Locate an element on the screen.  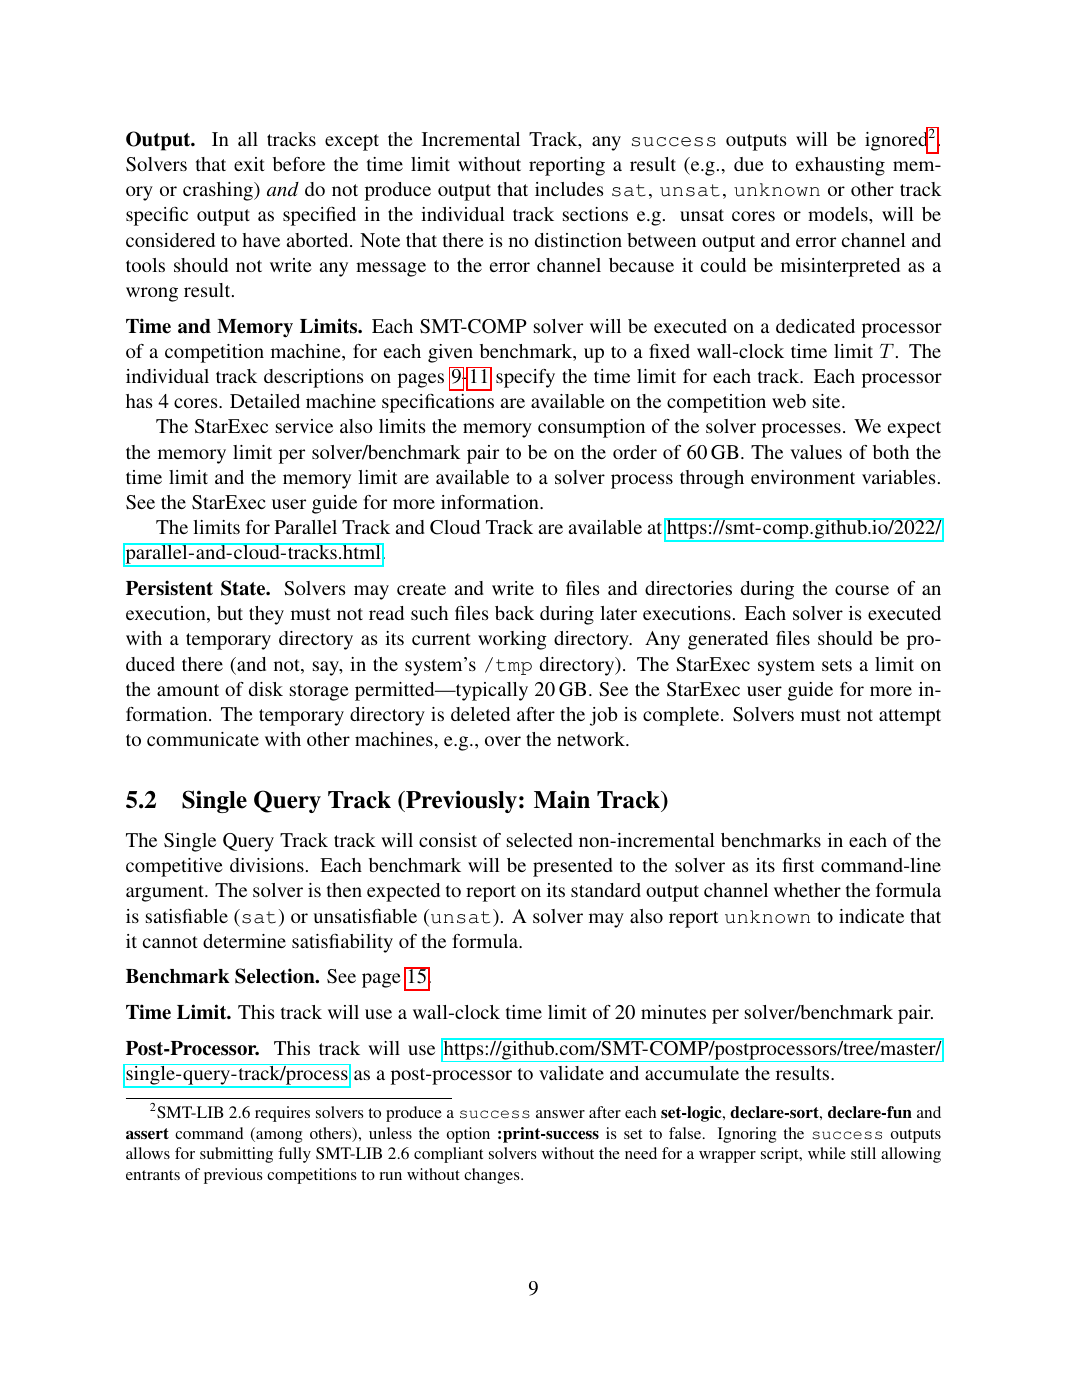
submitting is located at coordinates (236, 1155).
